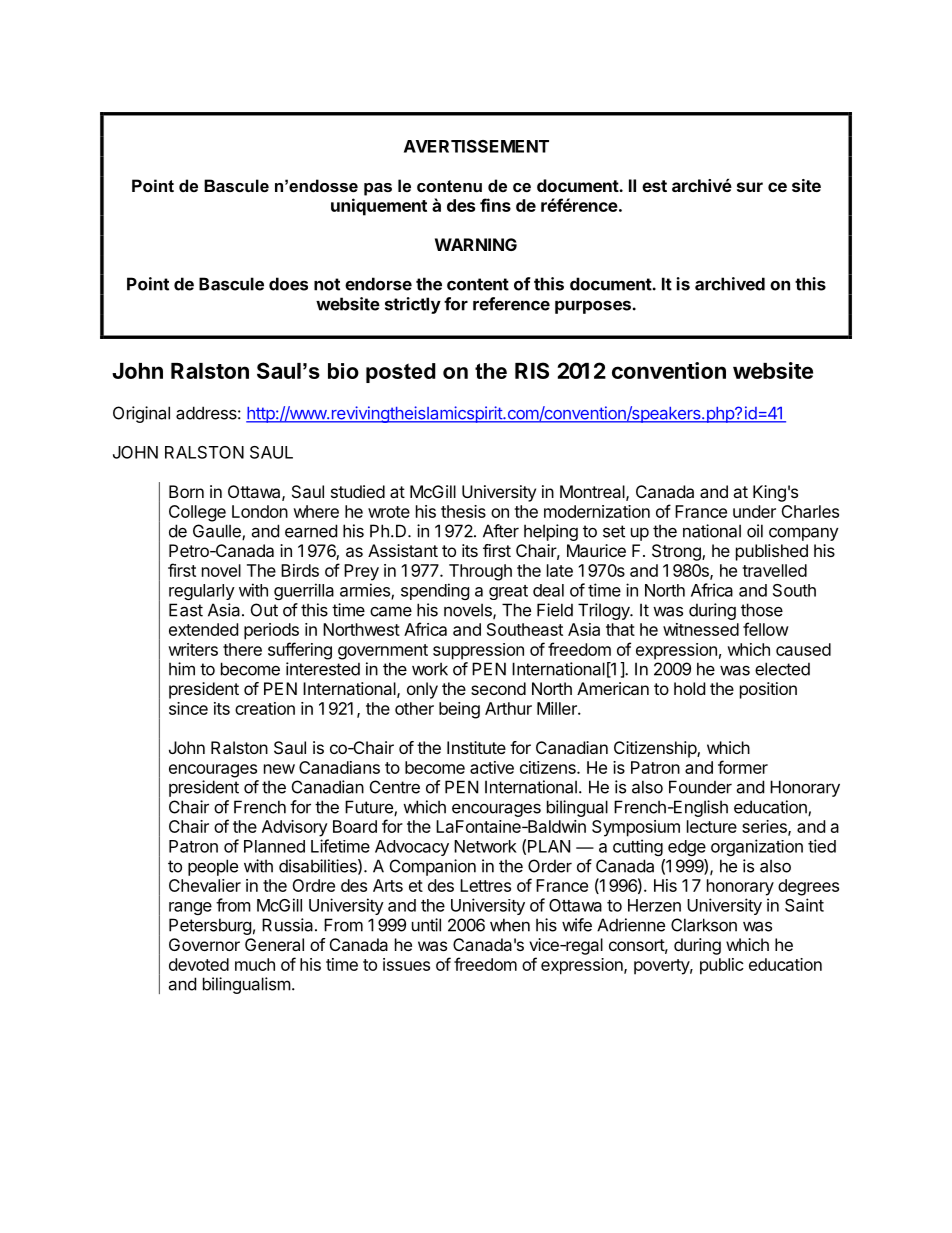  I want to click on Through, so click(480, 572).
